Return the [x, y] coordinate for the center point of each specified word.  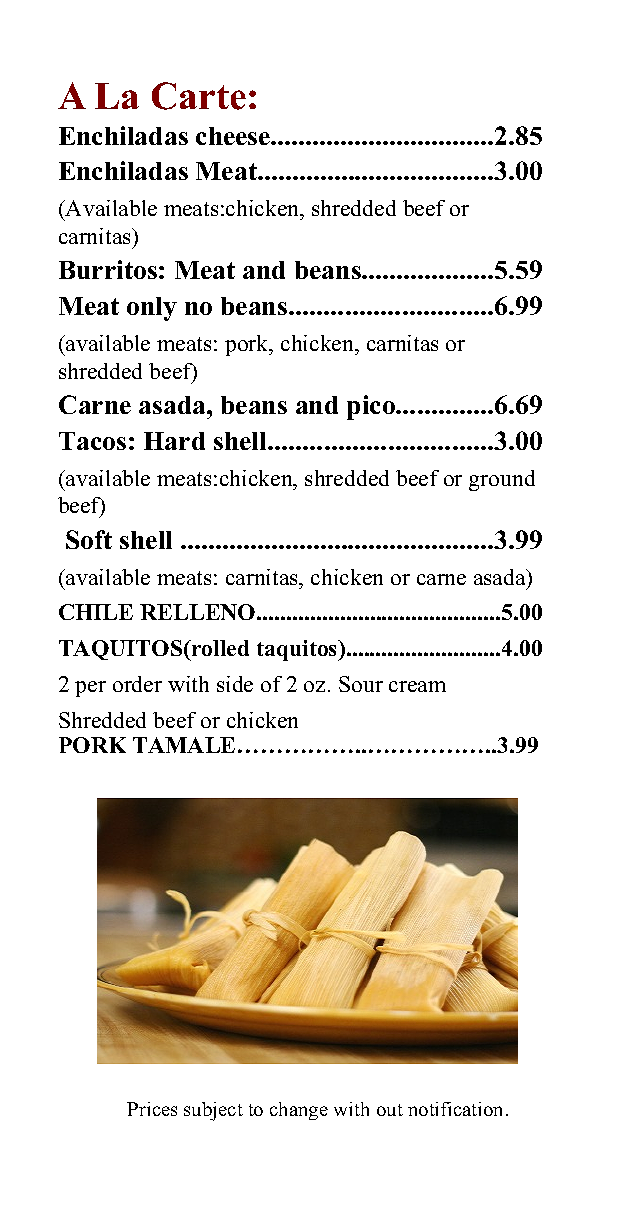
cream [417, 686]
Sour [361, 684]
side [235, 684]
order [137, 684]
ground [502, 480]
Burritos [108, 269]
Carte [199, 96]
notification [457, 1109]
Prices [152, 1109]
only [152, 309]
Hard [174, 441]
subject [213, 1111]
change [299, 1111]
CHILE [96, 612]
